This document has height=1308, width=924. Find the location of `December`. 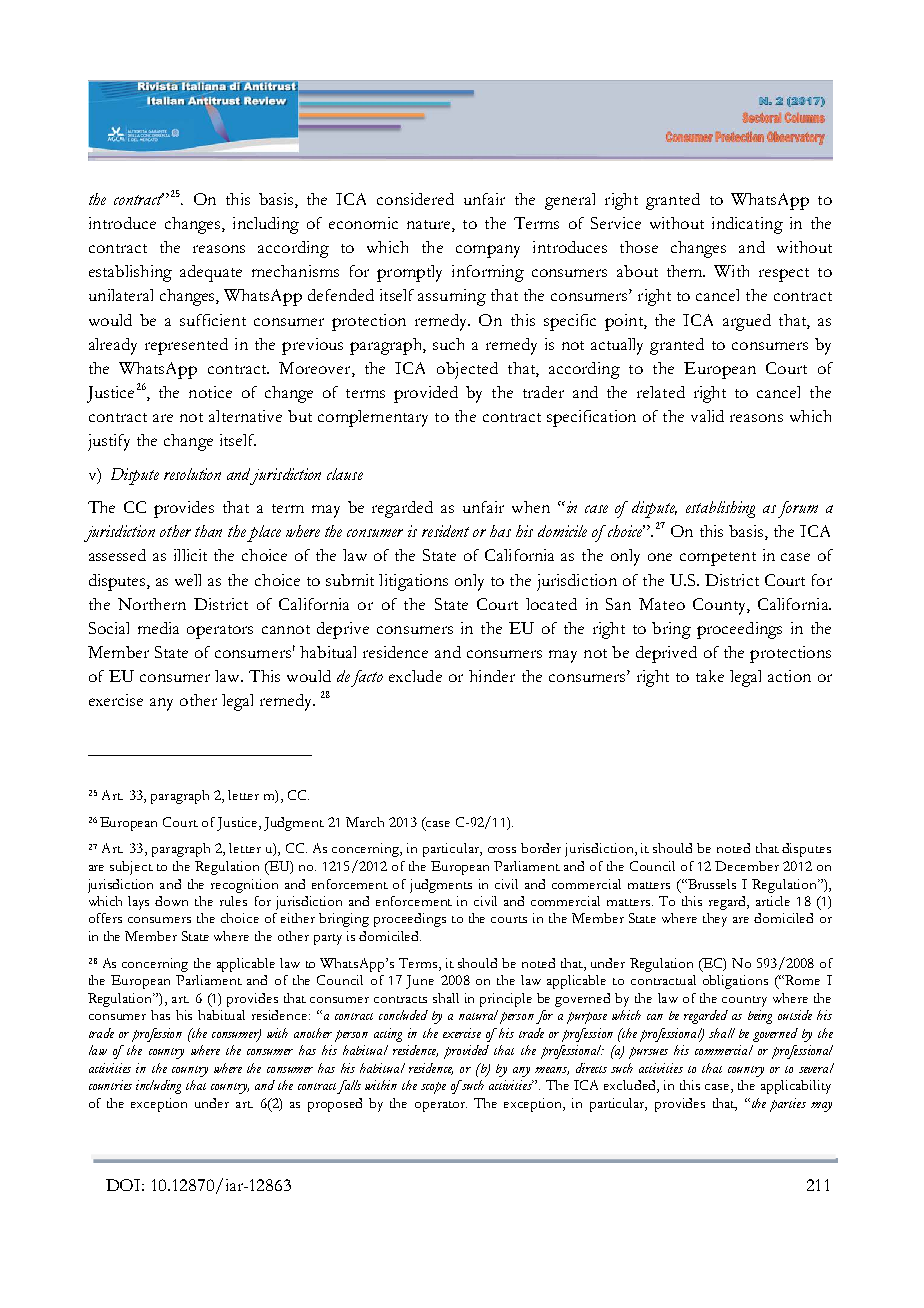

December is located at coordinates (747, 866).
